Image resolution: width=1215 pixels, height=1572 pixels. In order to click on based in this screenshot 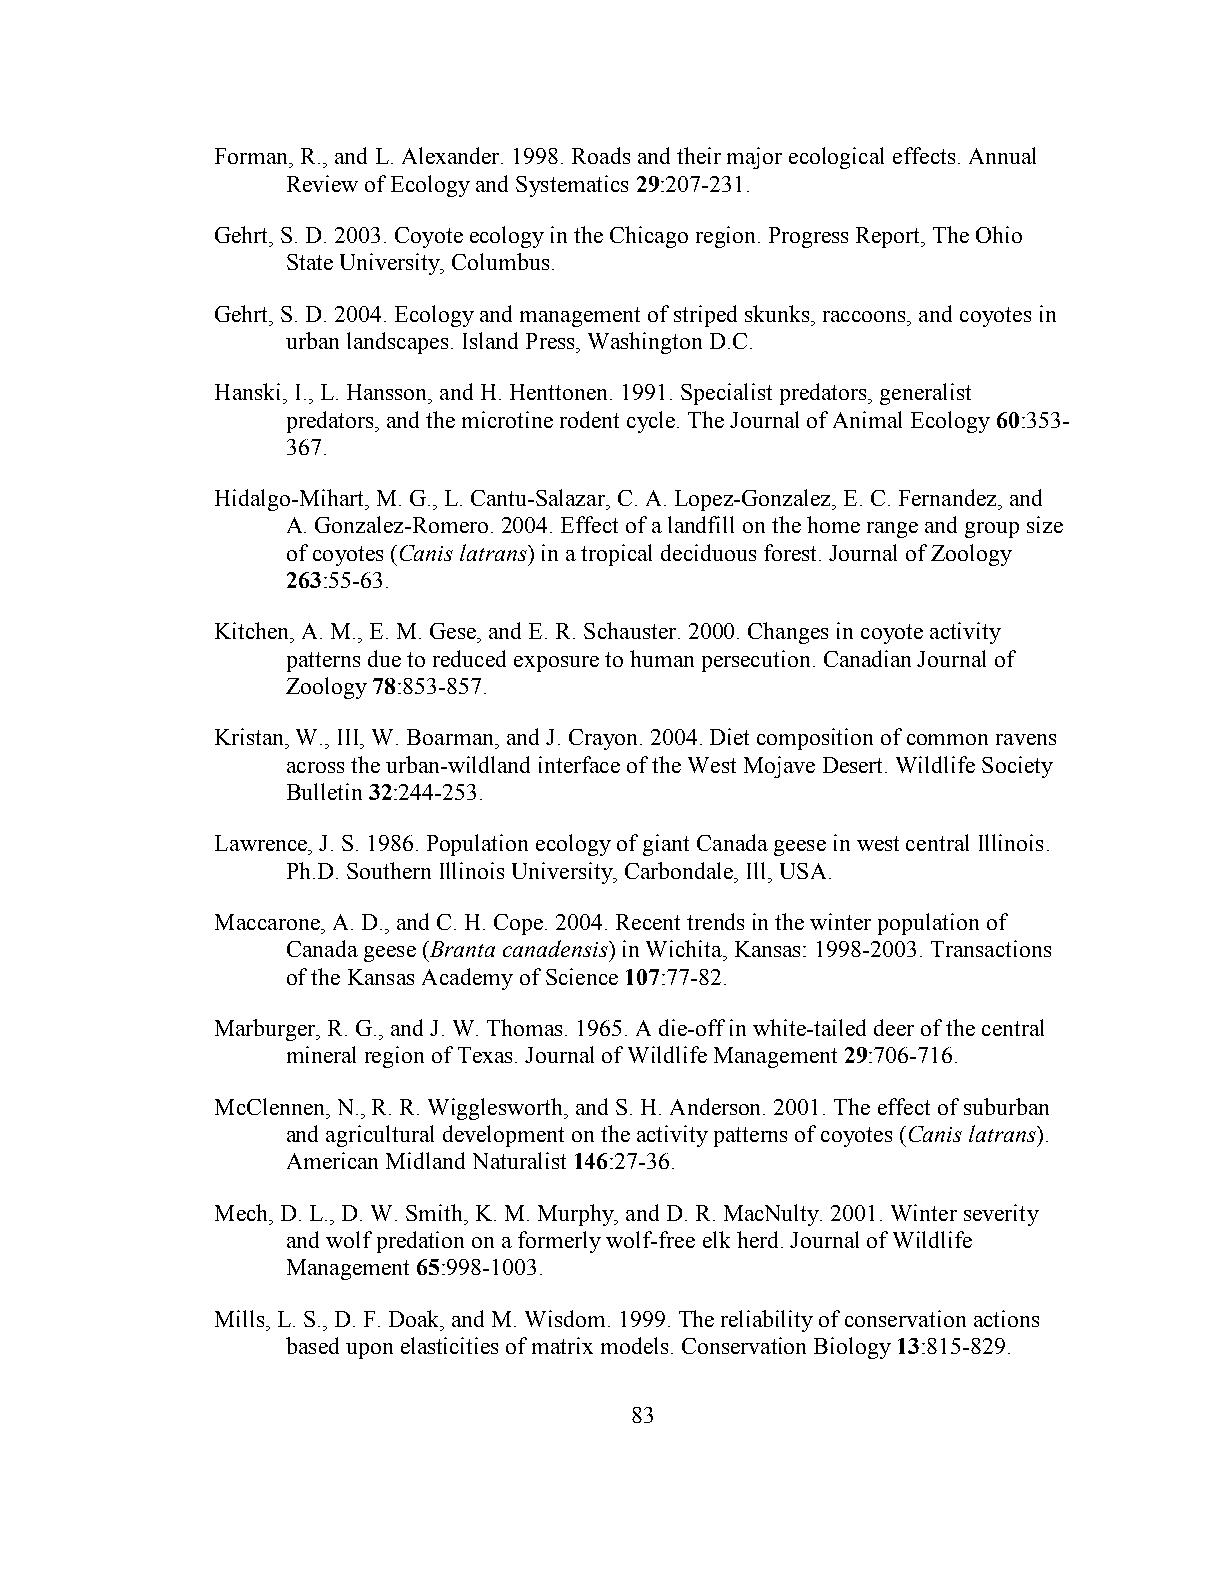, I will do `click(312, 1345)`.
